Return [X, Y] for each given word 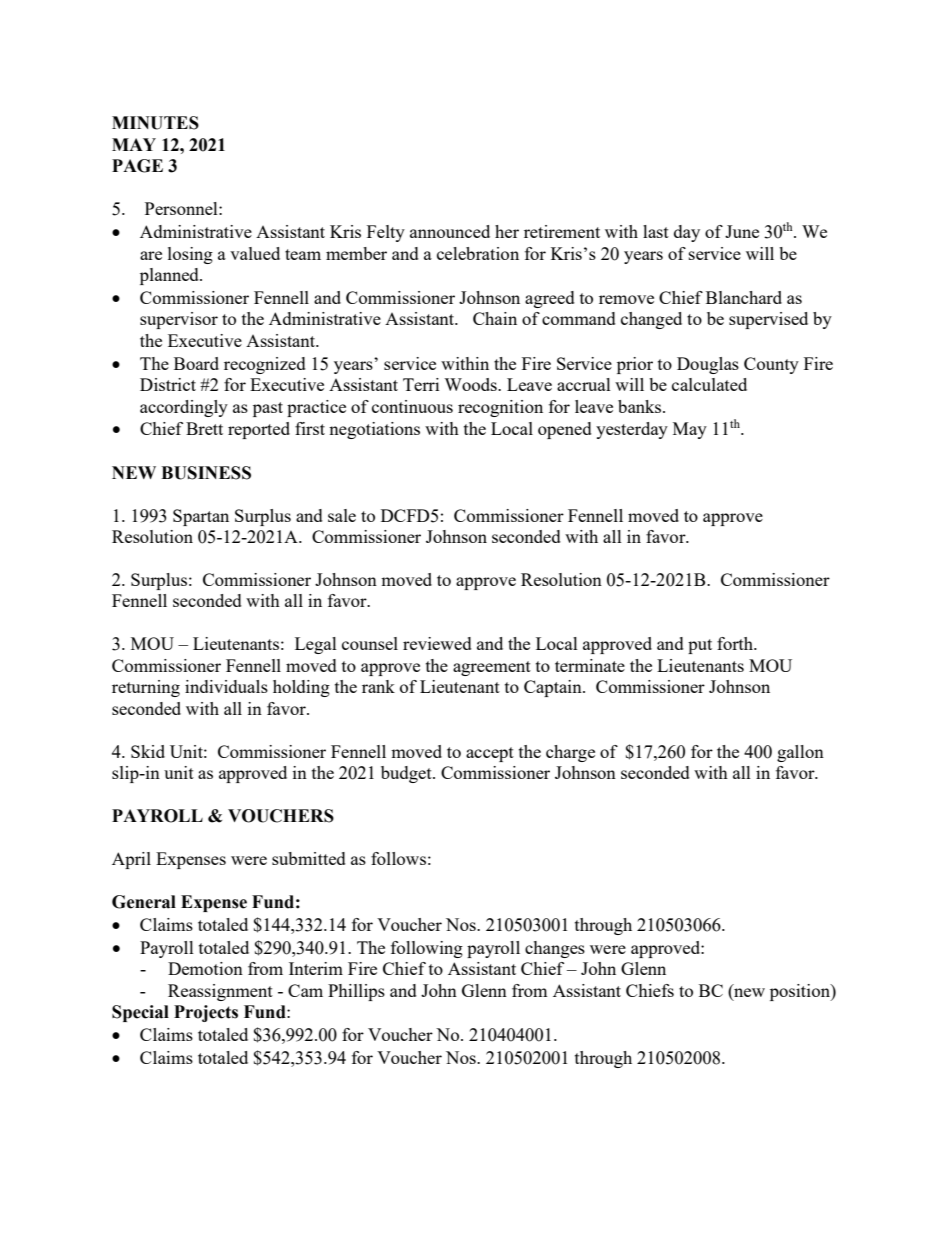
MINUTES [155, 123]
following [427, 949]
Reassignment [220, 992]
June [742, 231]
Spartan [201, 517]
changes [555, 949]
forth [736, 643]
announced [450, 231]
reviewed [437, 643]
